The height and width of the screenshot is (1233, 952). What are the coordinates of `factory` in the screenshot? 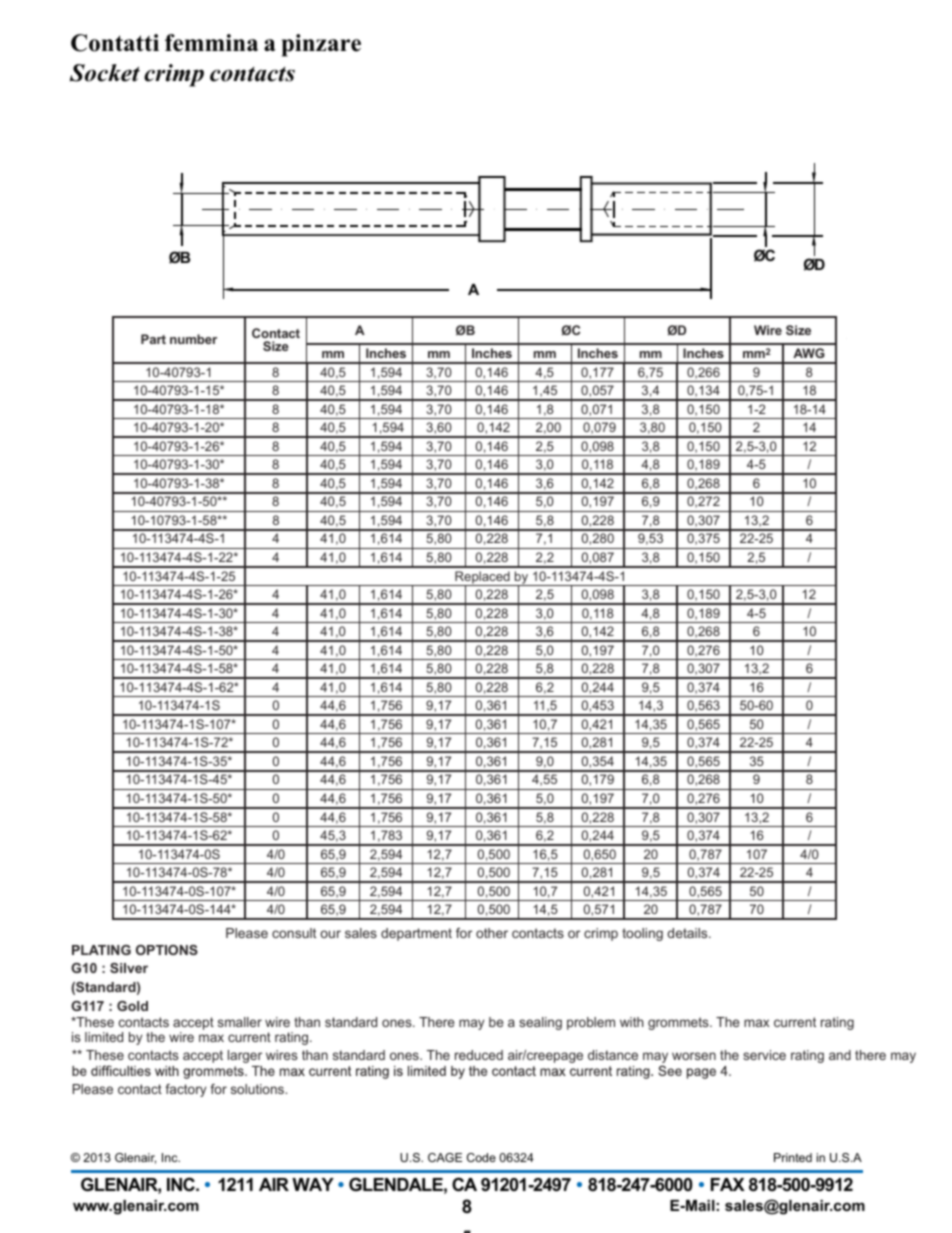 It's located at (185, 1090).
